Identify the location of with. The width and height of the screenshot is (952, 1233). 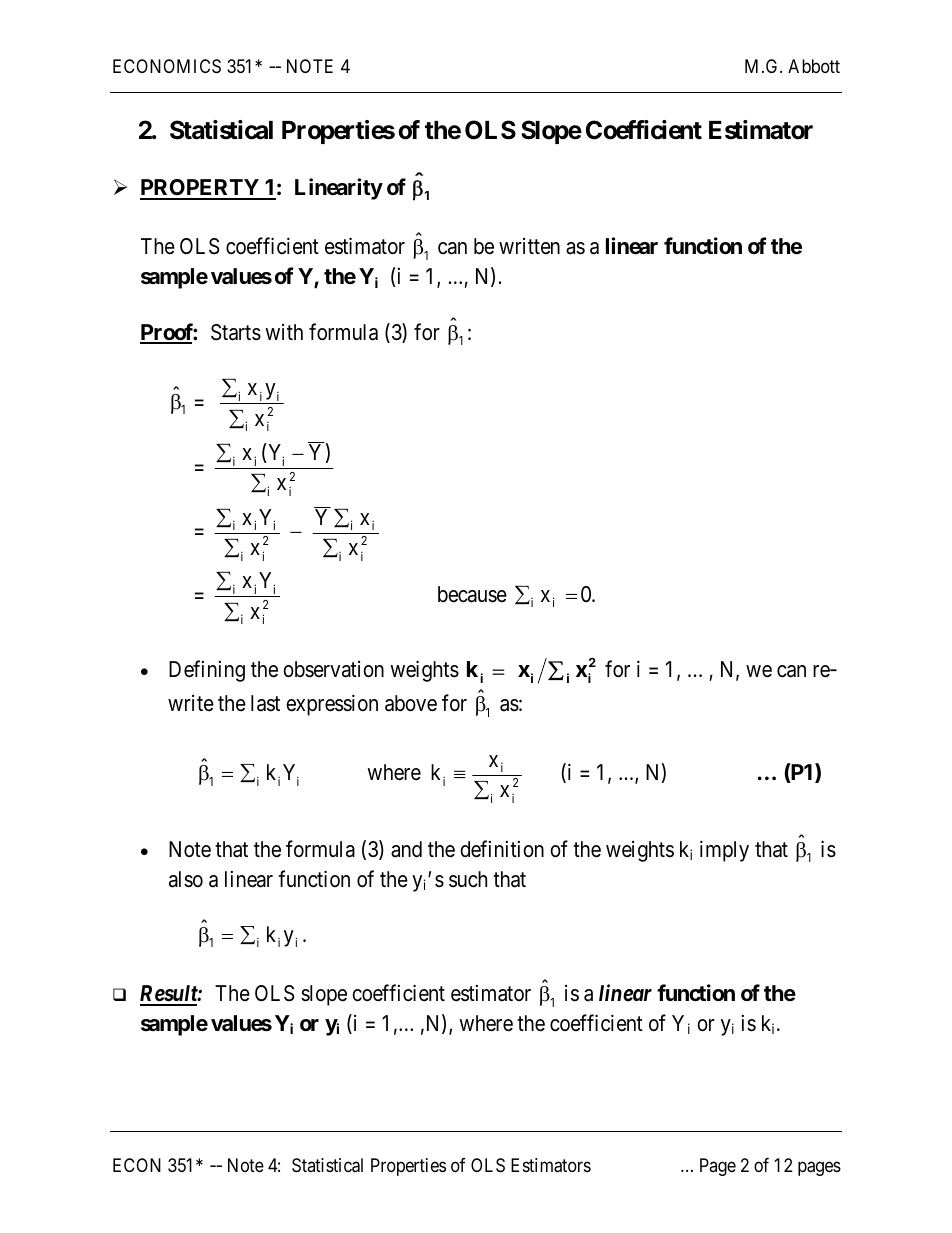
(284, 332).
